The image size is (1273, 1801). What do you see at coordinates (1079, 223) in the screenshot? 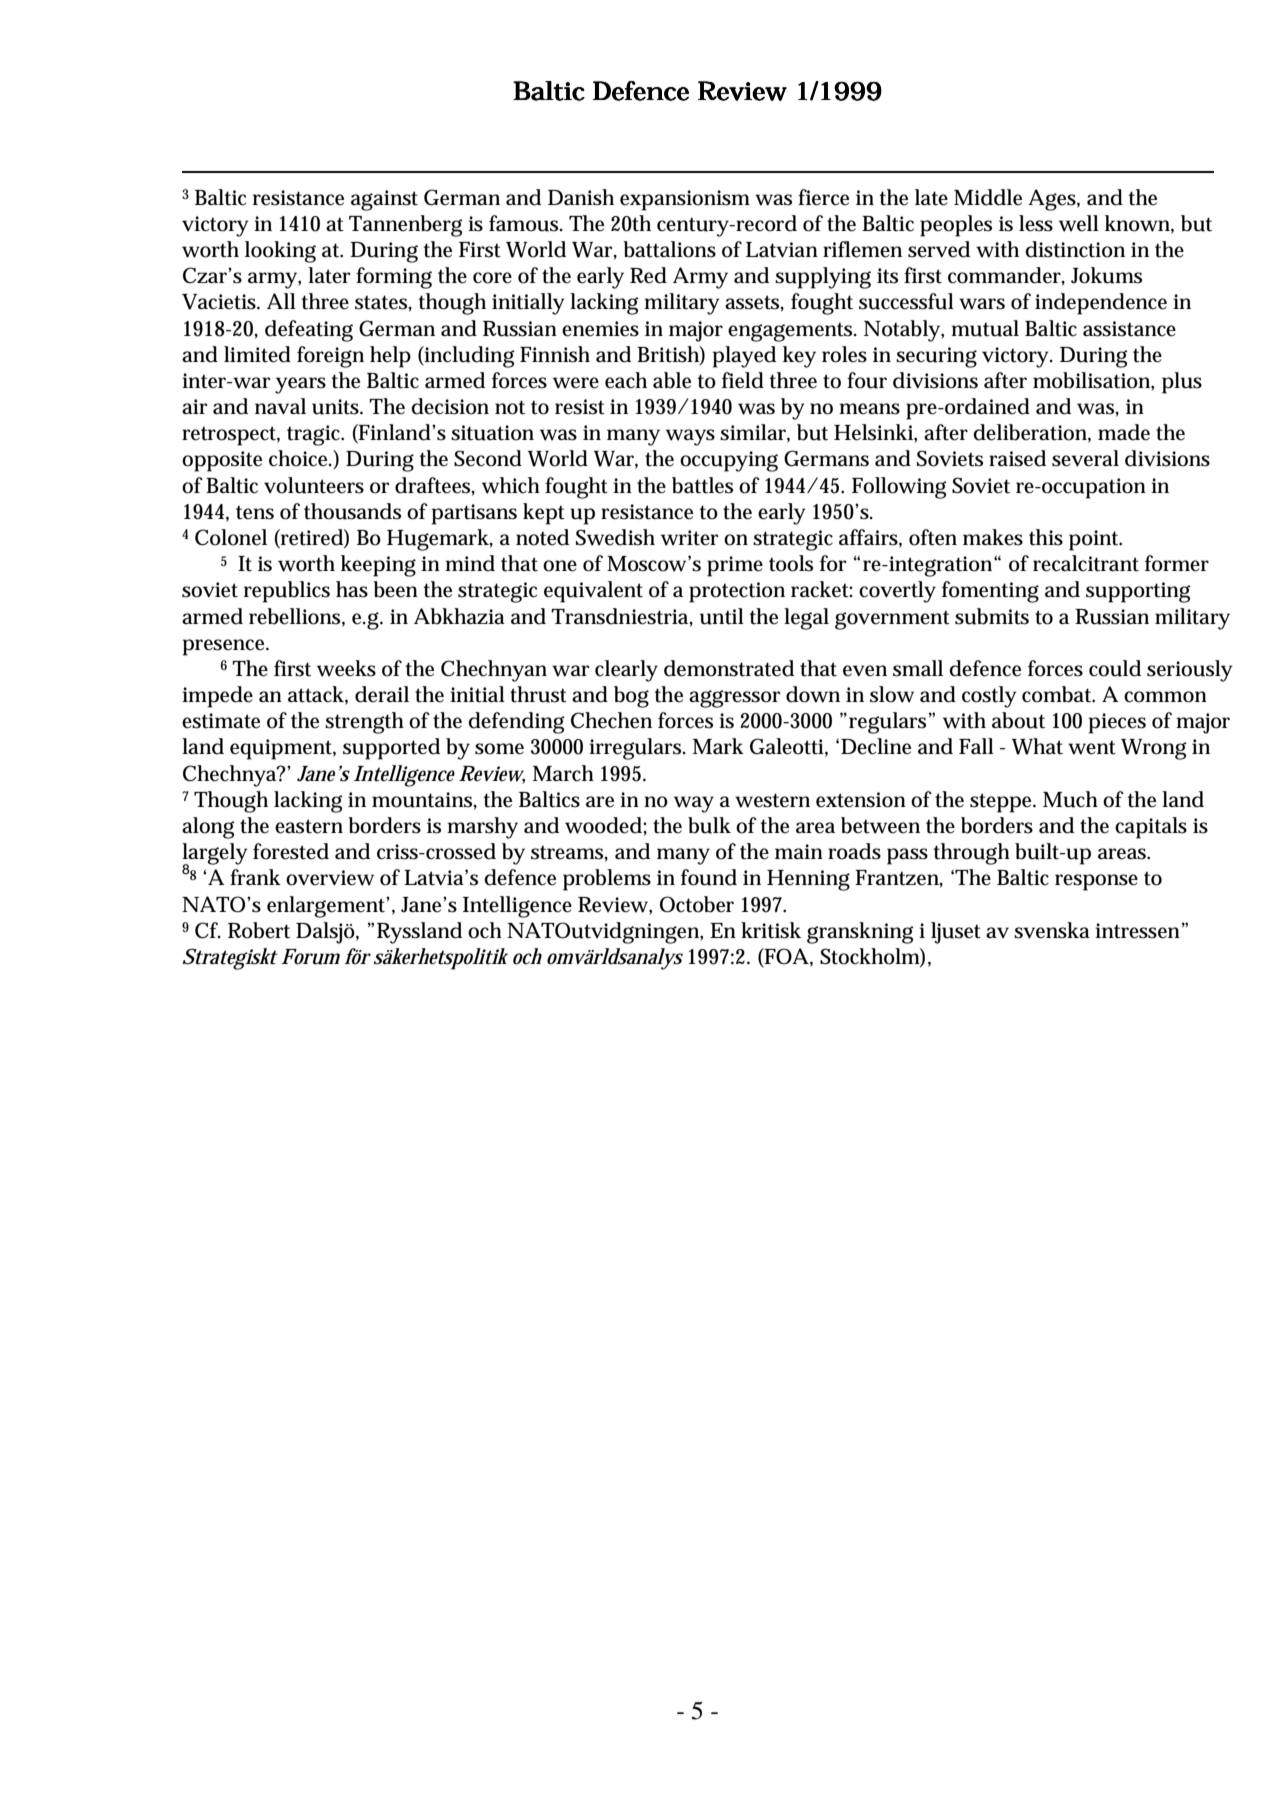
I see `well` at bounding box center [1079, 223].
